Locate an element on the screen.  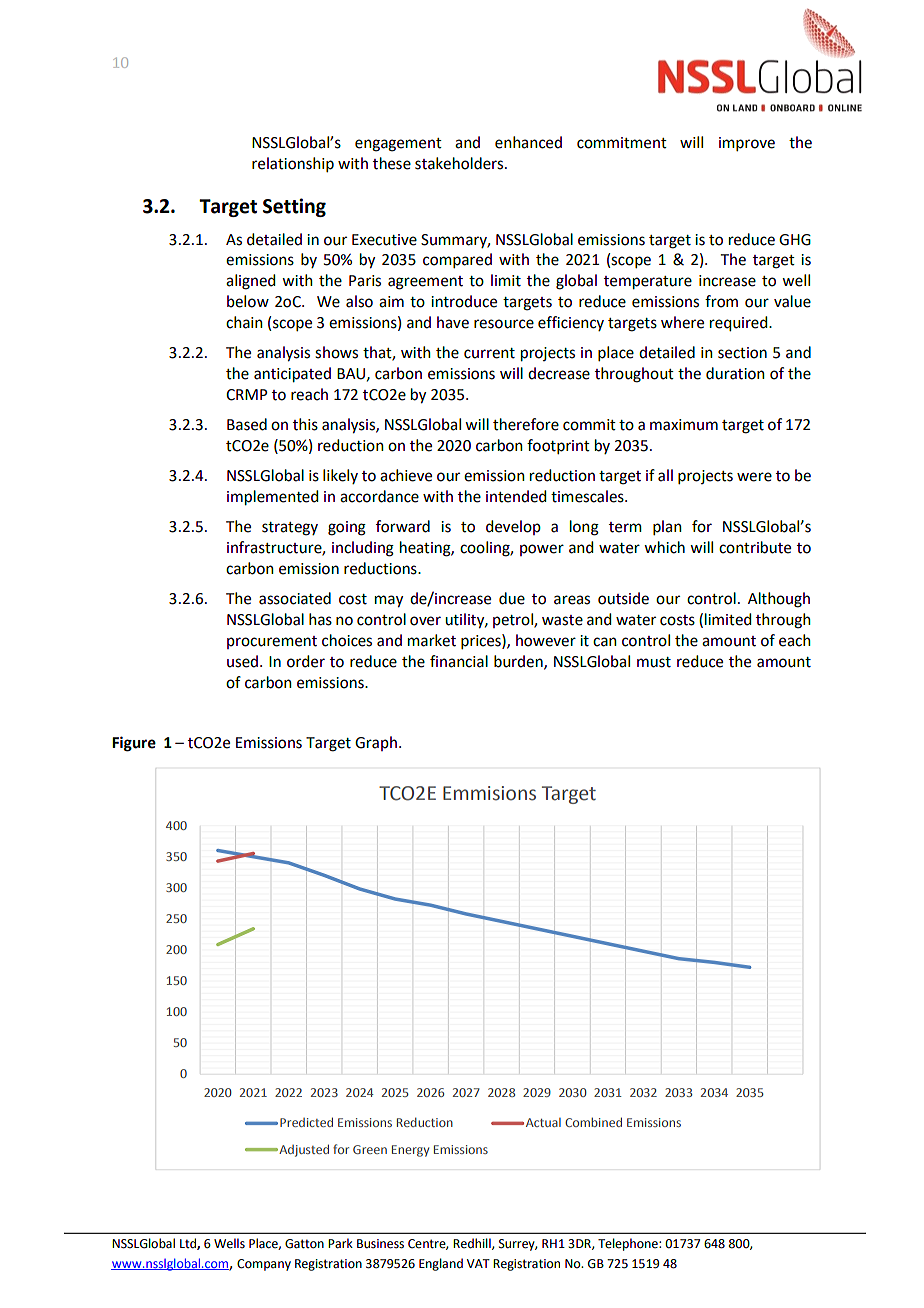
relationship is located at coordinates (293, 164).
